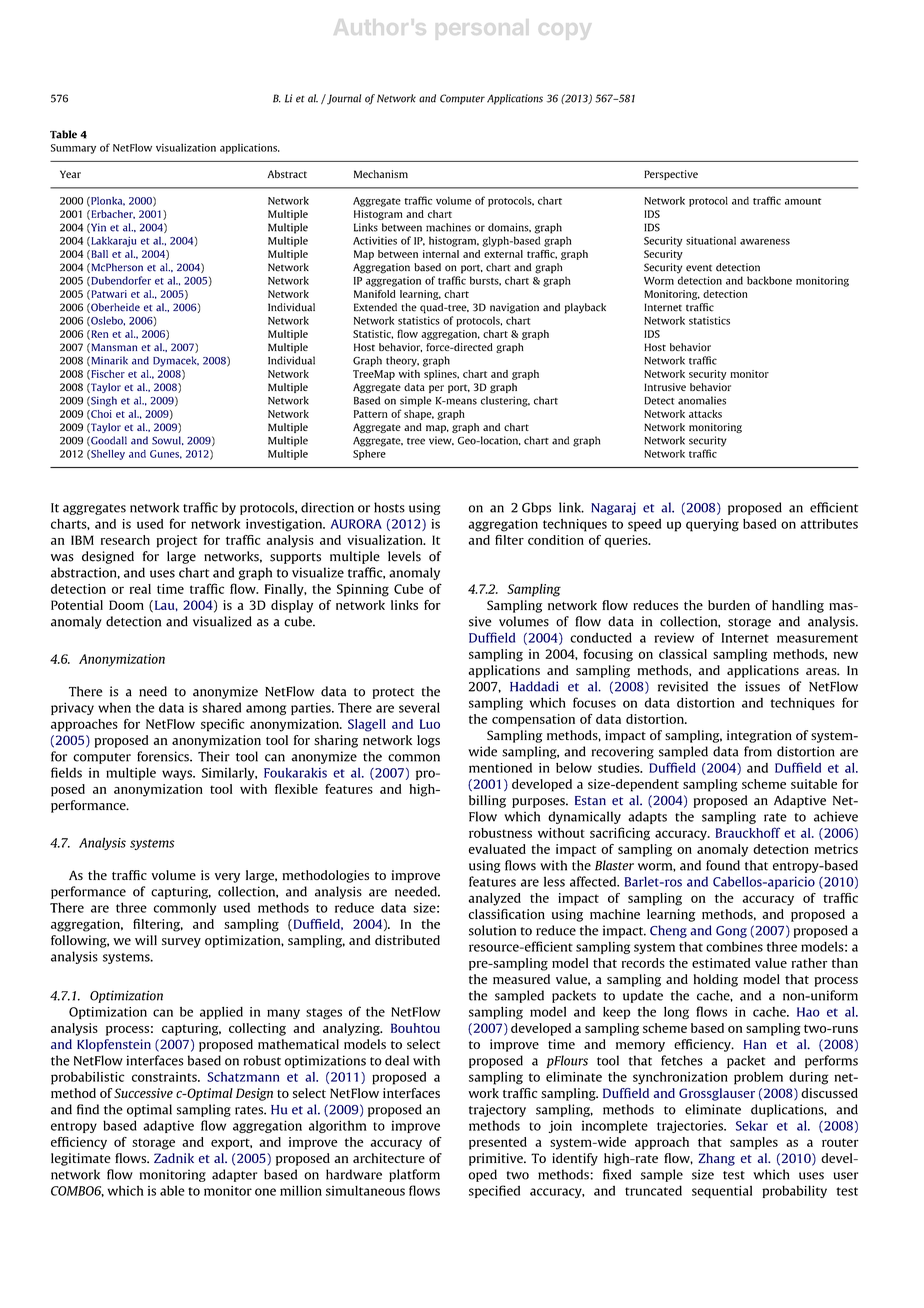 The height and width of the screenshot is (1308, 924). Describe the element at coordinates (381, 174) in the screenshot. I see `Mechanism` at that location.
